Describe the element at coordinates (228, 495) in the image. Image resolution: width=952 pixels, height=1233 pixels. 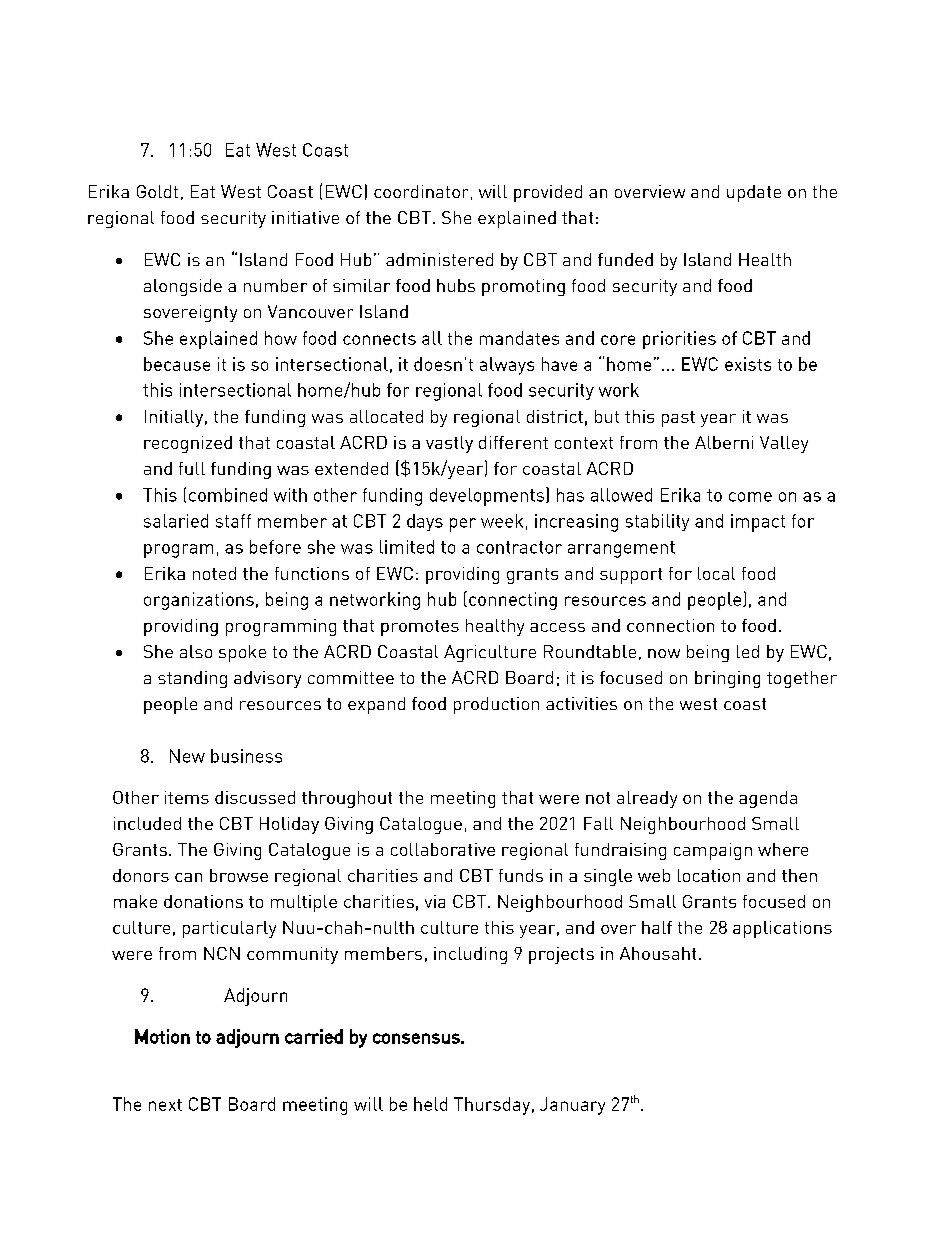
I see `combined` at that location.
